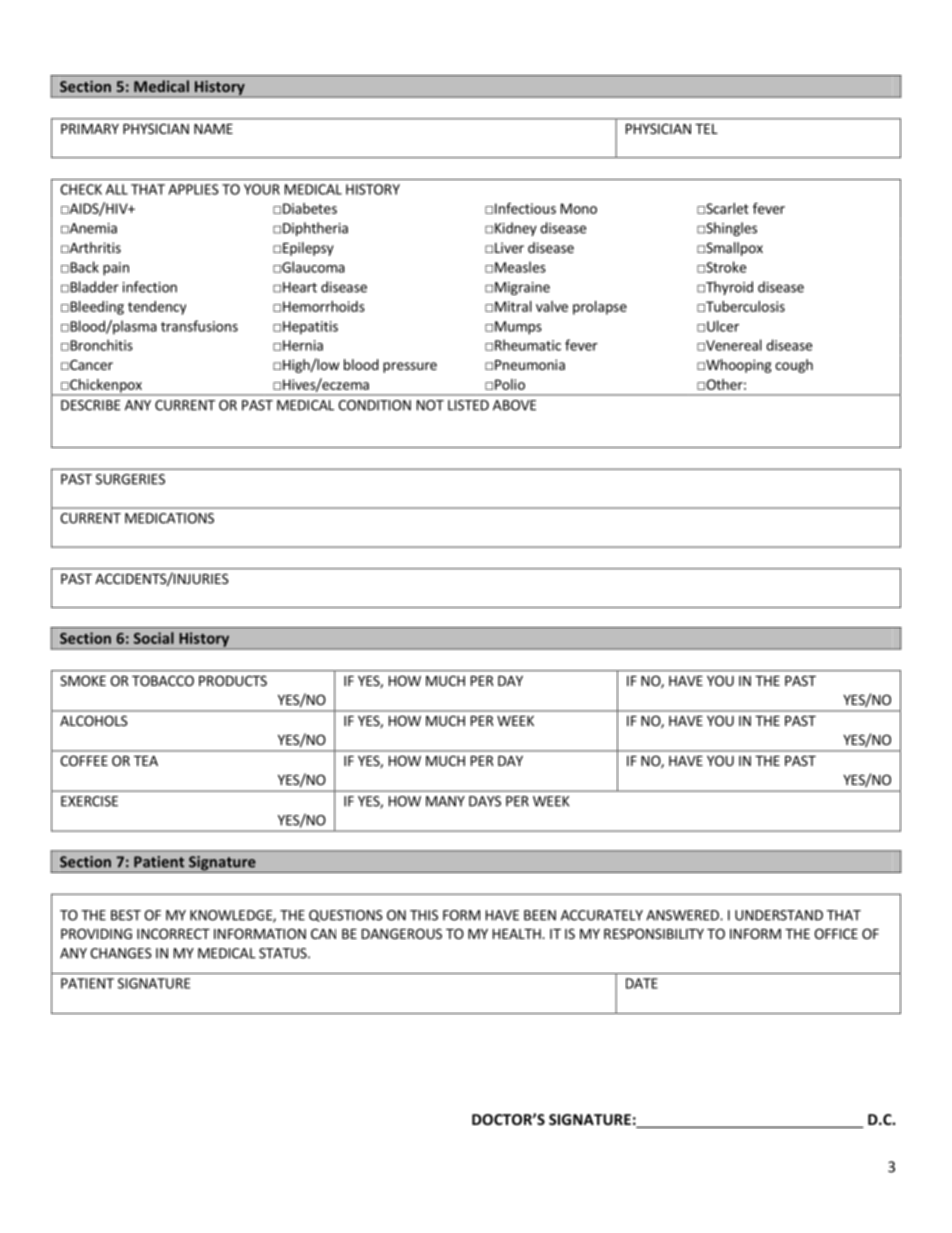 Image resolution: width=952 pixels, height=1233 pixels. What do you see at coordinates (173, 933) in the page?
I see `INCORRECT` at bounding box center [173, 933].
